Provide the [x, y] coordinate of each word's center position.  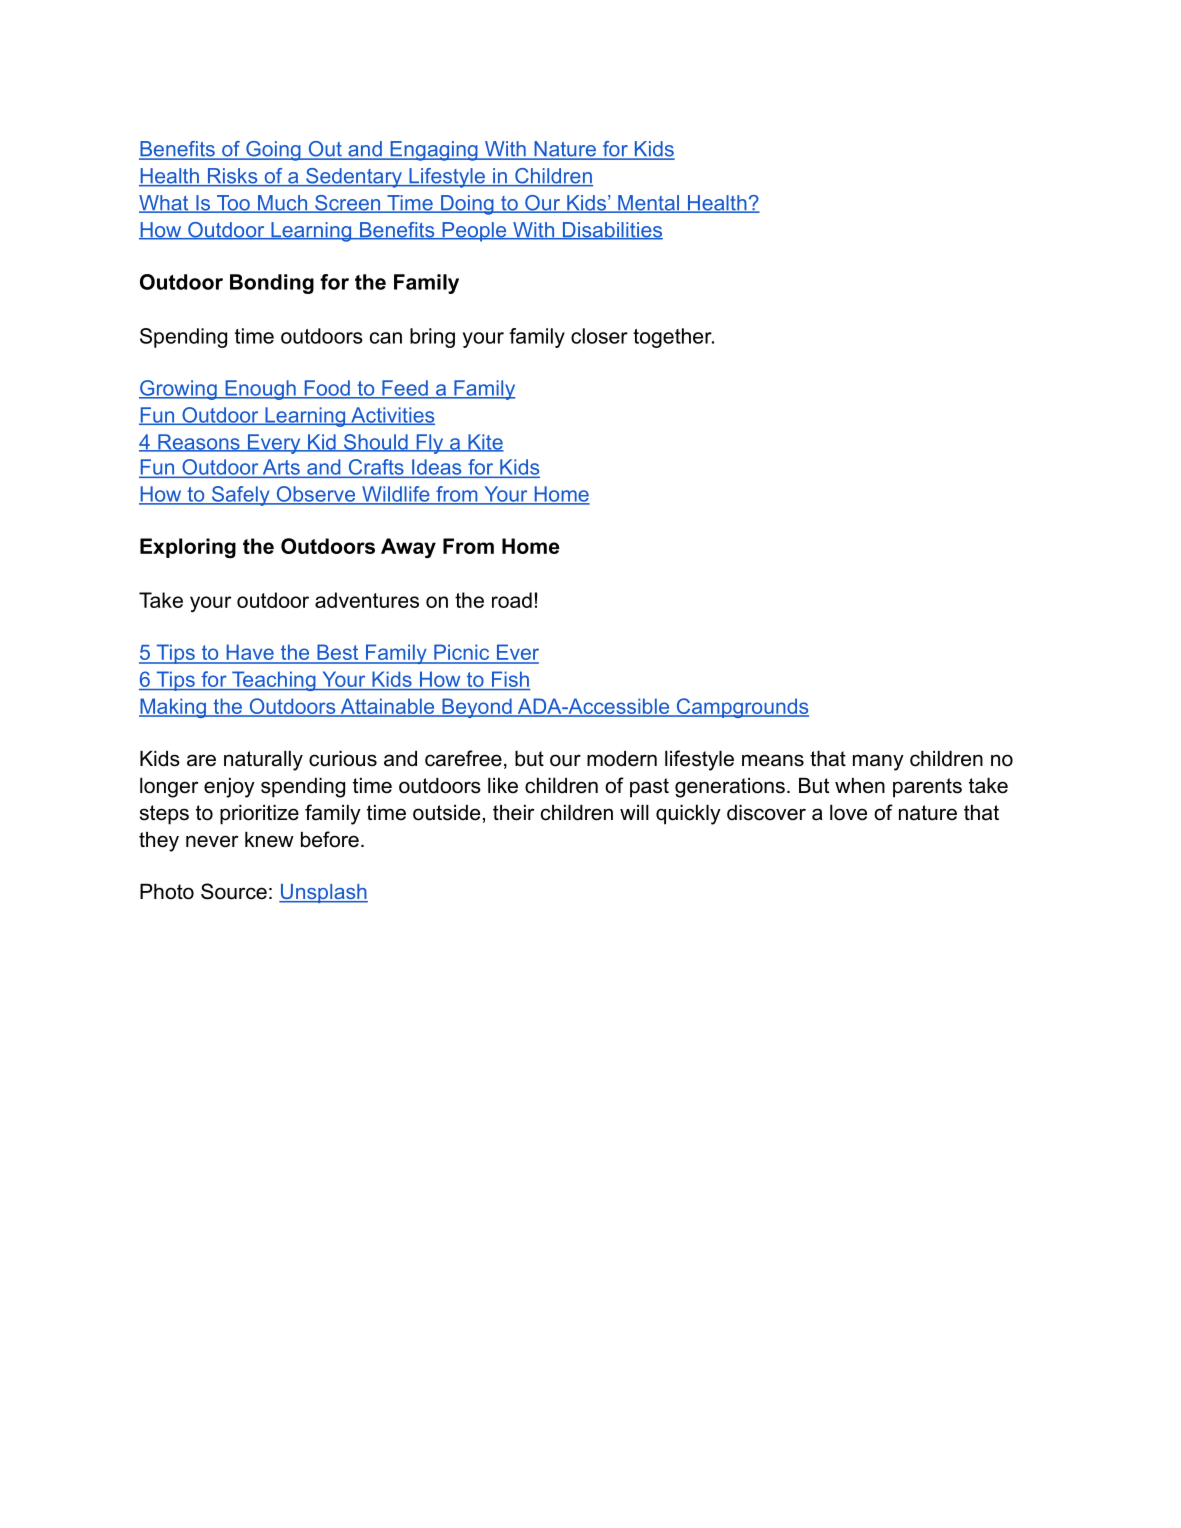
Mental [648, 204]
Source [234, 891]
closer [599, 336]
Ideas [437, 468]
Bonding [272, 284]
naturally [263, 761]
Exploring [188, 548]
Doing [467, 205]
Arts [281, 468]
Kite [485, 443]
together [673, 338]
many [878, 762]
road [512, 600]
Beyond [477, 708]
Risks [232, 177]
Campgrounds [741, 708]
